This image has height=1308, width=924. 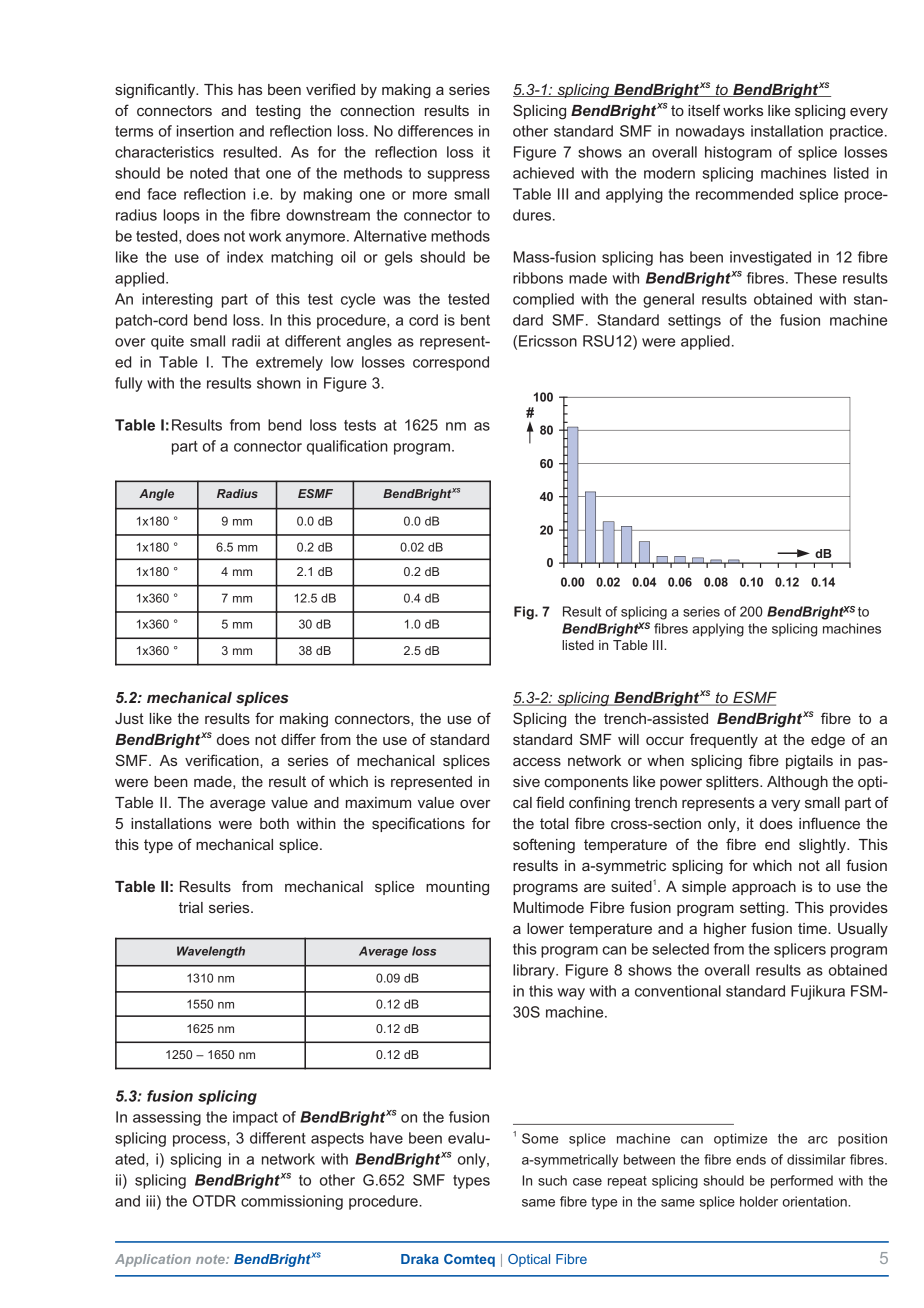 What do you see at coordinates (129, 718) in the image?
I see `Just` at bounding box center [129, 718].
